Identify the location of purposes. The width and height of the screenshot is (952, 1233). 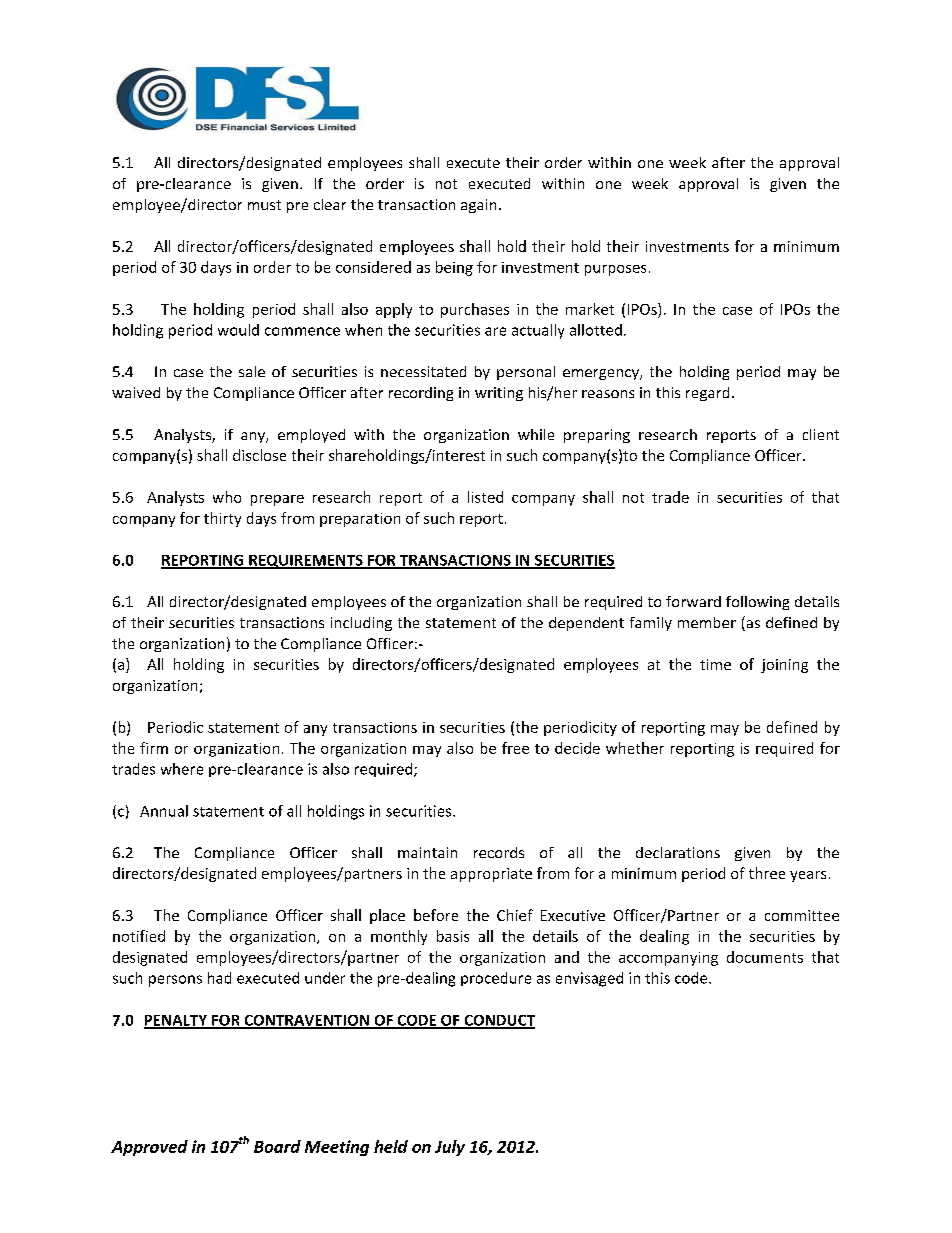
(615, 270).
